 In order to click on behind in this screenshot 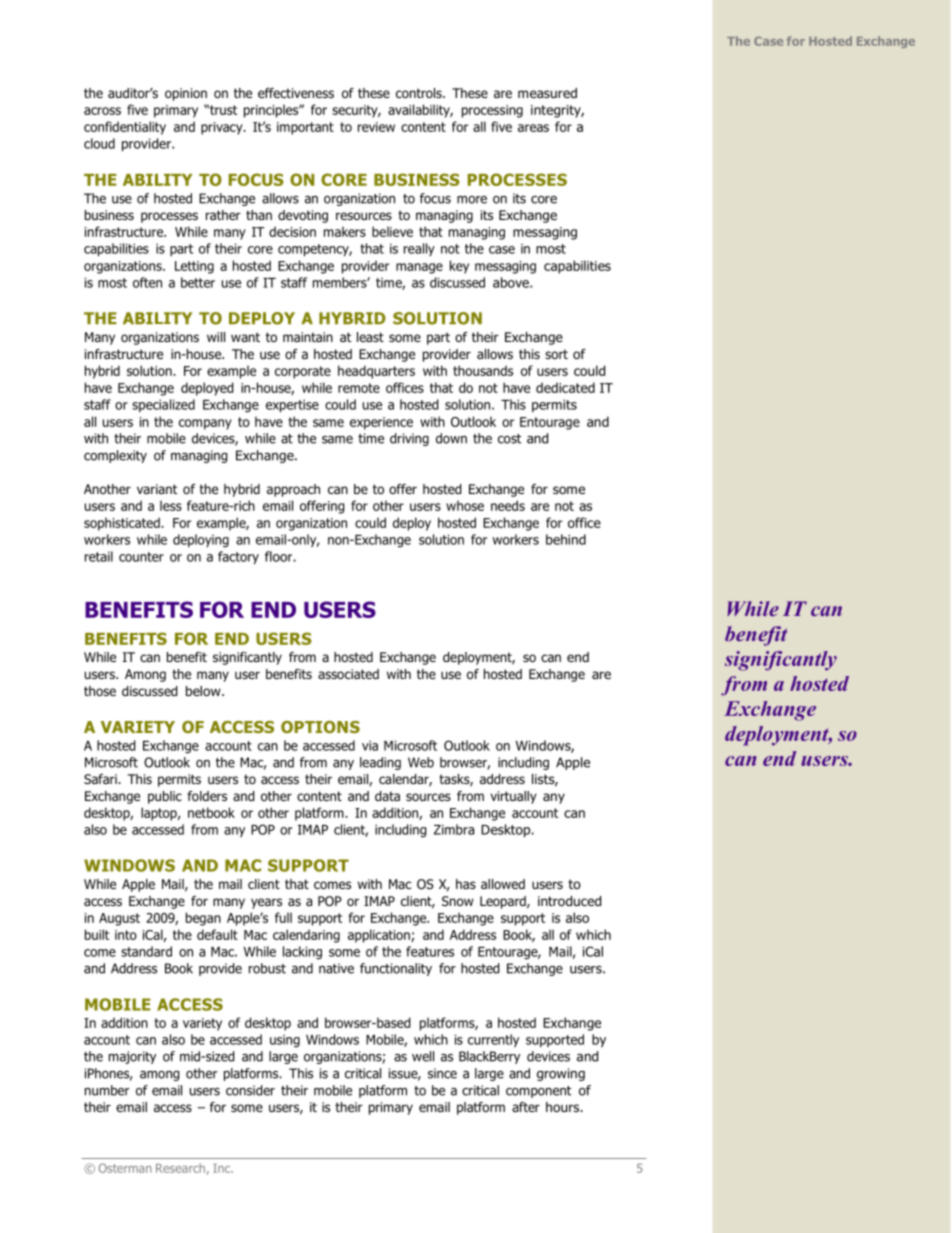, I will do `click(566, 539)`.
